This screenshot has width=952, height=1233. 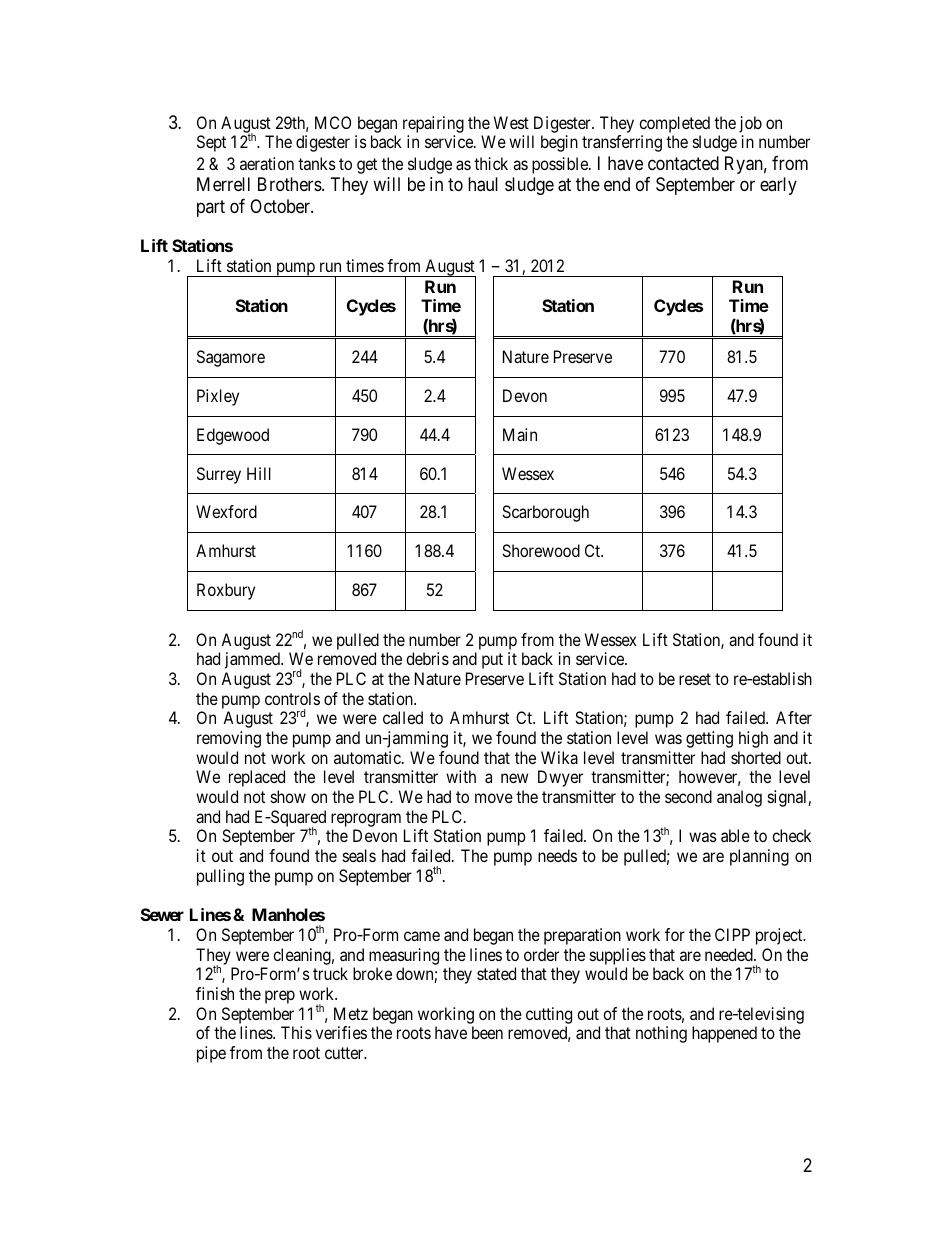 What do you see at coordinates (487, 1032) in the screenshot?
I see `been` at bounding box center [487, 1032].
